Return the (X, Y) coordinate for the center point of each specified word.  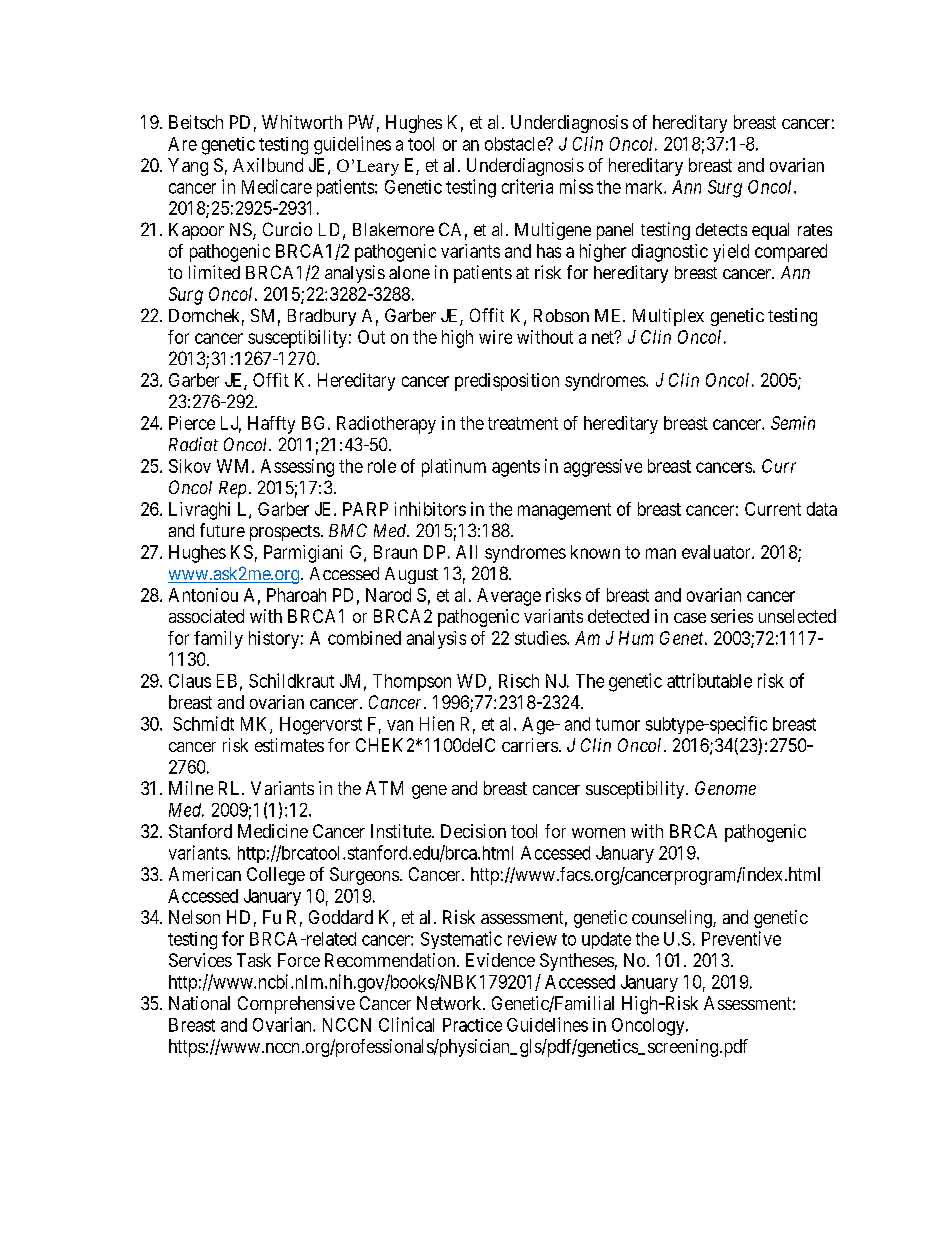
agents (516, 468)
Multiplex (668, 317)
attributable (709, 680)
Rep (232, 489)
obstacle (516, 144)
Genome (725, 788)
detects (721, 229)
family (218, 640)
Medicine (273, 831)
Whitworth (302, 122)
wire (495, 337)
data (822, 509)
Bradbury (322, 317)
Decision (473, 831)
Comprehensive (296, 1005)
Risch (519, 681)
